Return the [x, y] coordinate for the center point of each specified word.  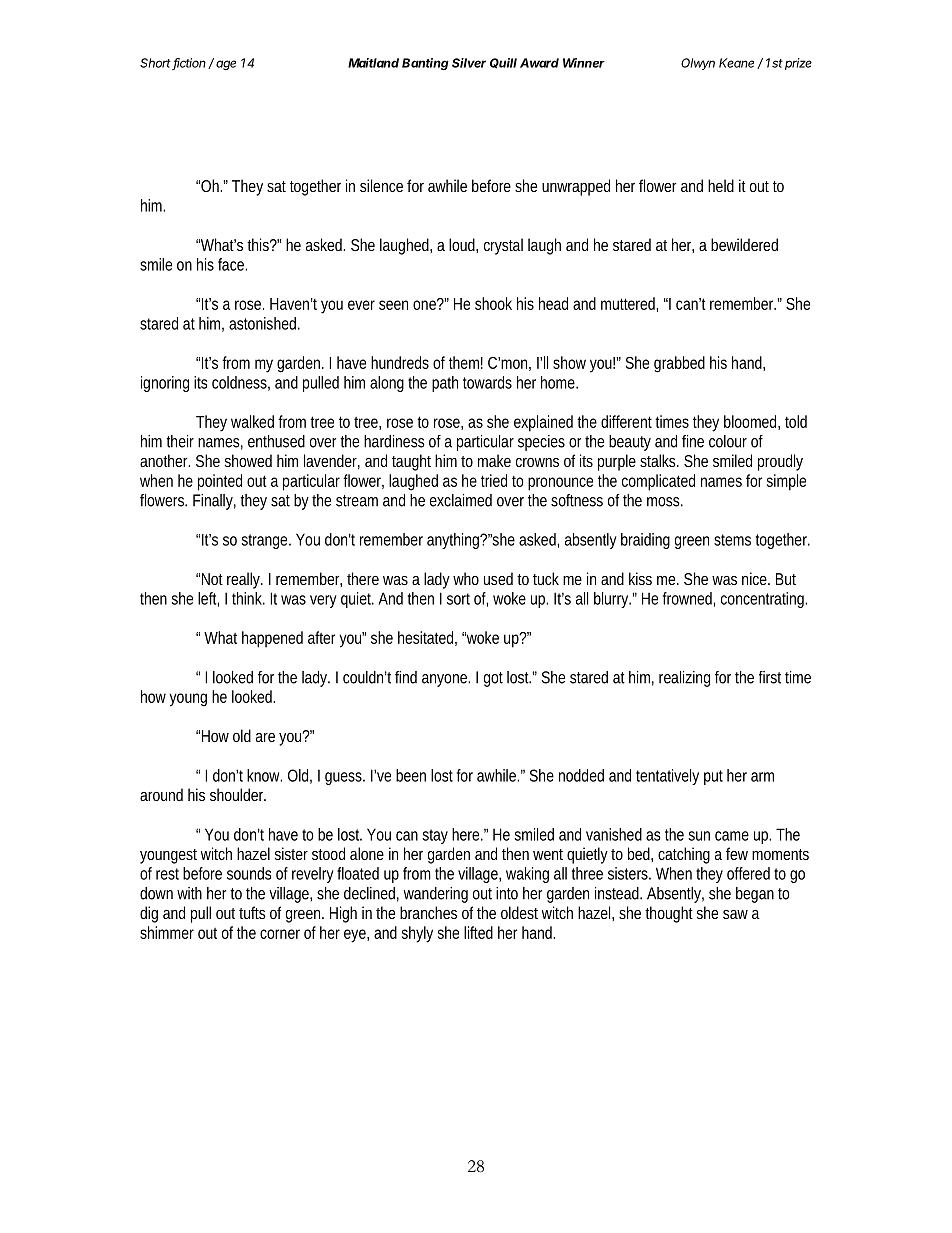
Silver [469, 63]
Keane [736, 63]
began [755, 895]
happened [272, 639]
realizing [684, 679]
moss [665, 502]
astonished [264, 323]
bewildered [744, 244]
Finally [214, 502]
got [493, 679]
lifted [478, 932]
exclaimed [461, 500]
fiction [189, 64]
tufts [252, 912]
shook [493, 303]
